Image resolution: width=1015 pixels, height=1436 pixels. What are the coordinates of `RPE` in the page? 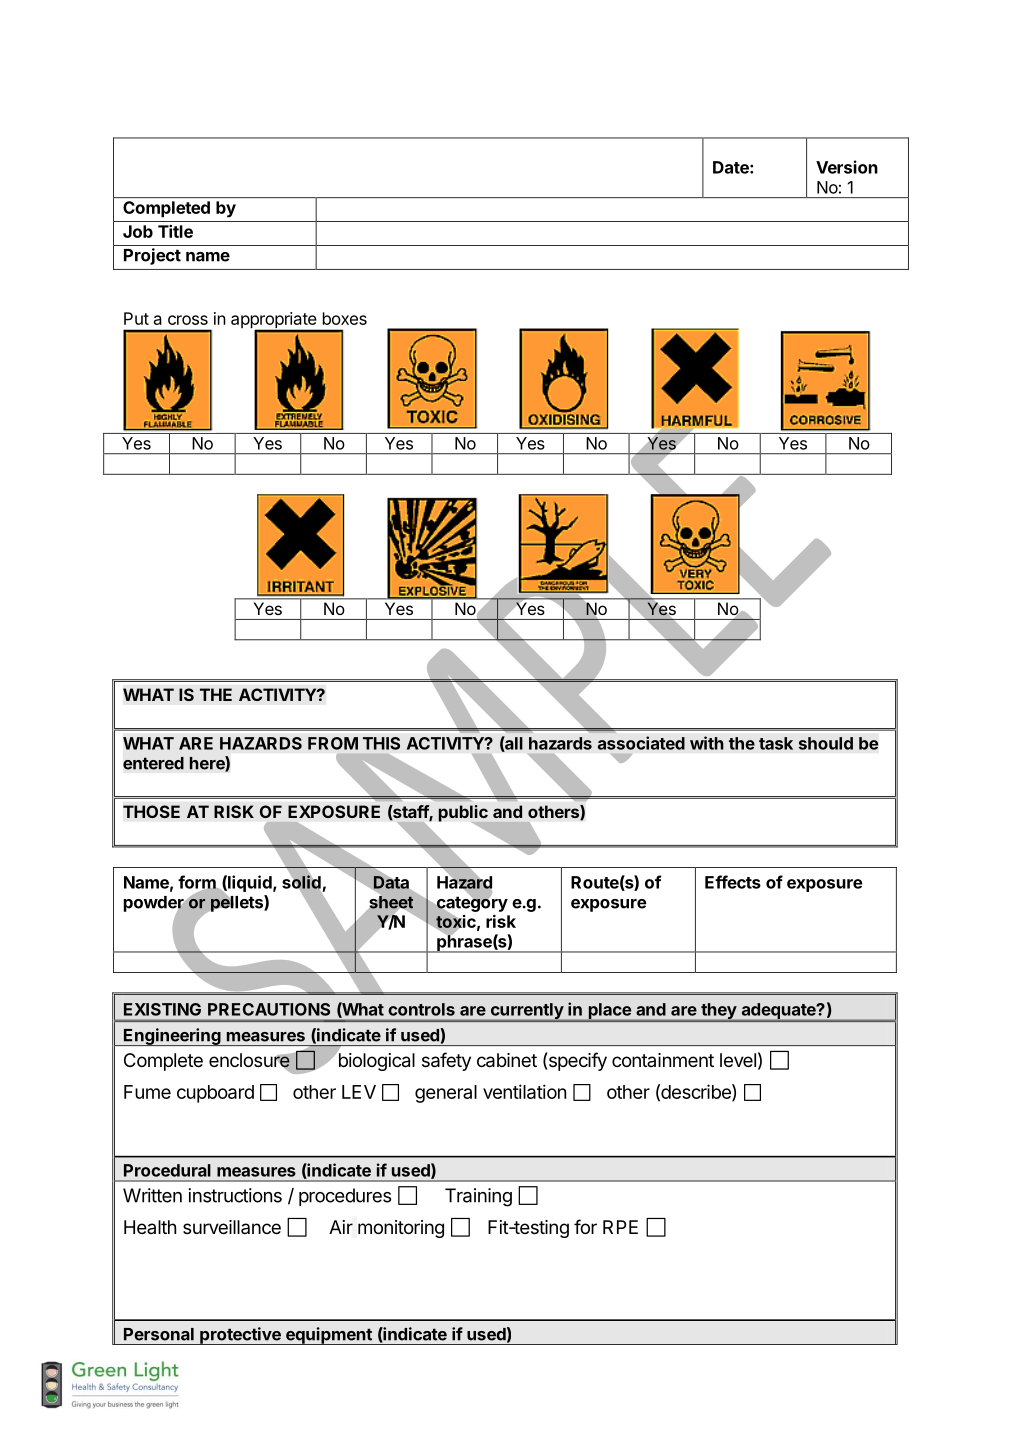 It's located at (620, 1227).
